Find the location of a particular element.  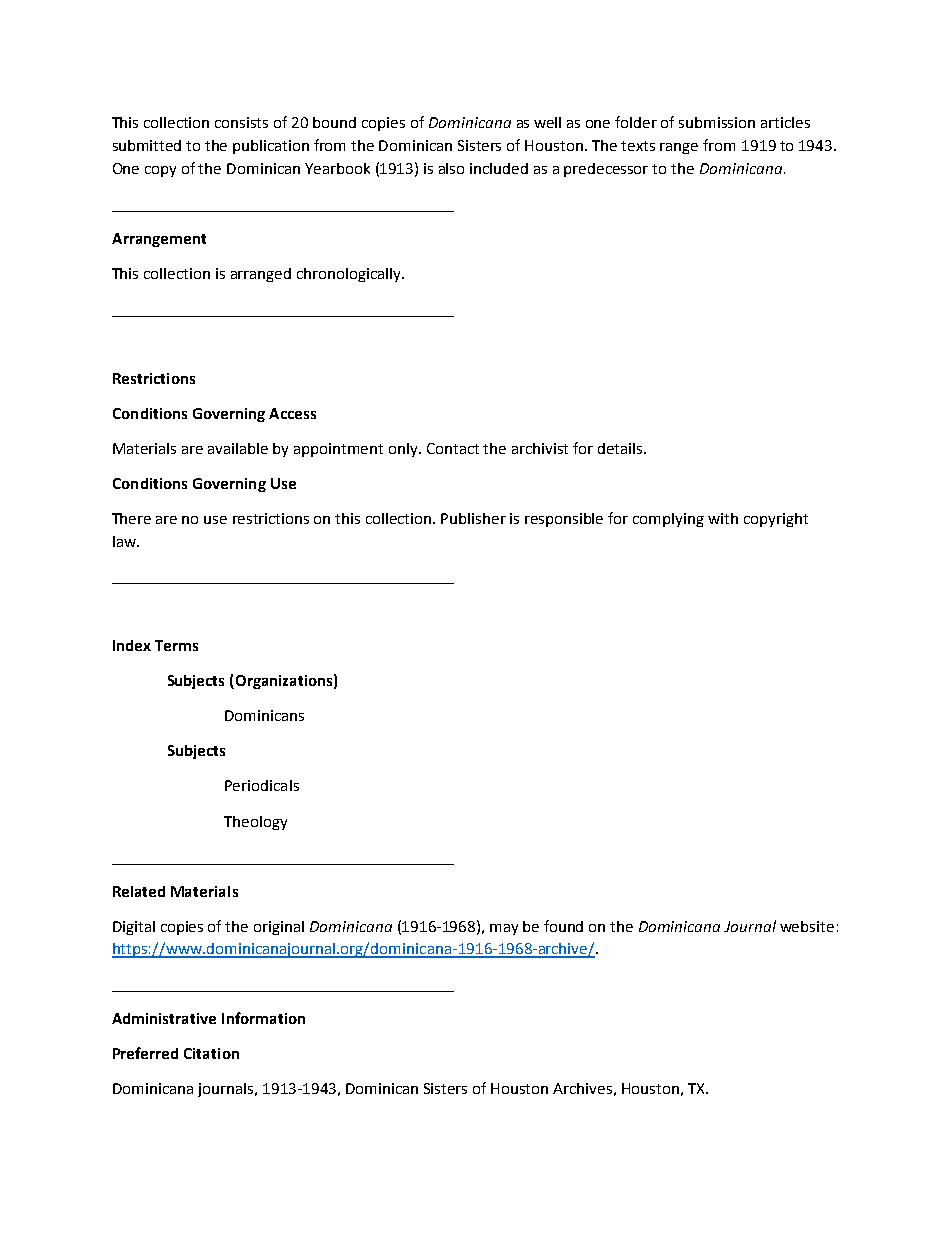

details is located at coordinates (621, 448).
